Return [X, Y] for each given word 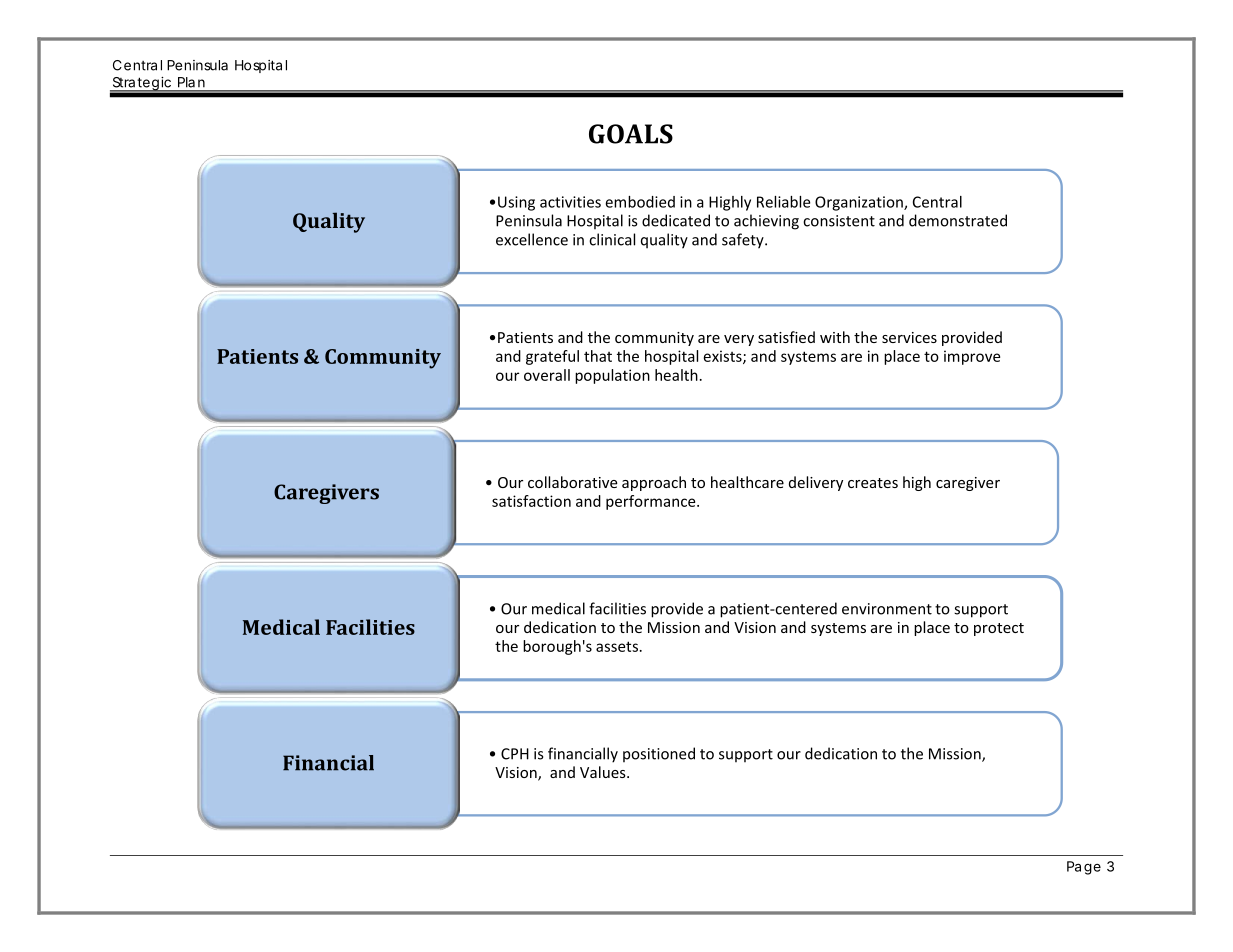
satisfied [786, 337]
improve [972, 357]
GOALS [631, 134]
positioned [659, 754]
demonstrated [958, 220]
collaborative [573, 482]
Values [604, 772]
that [598, 356]
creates [873, 483]
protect [999, 629]
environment [887, 609]
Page [1084, 868]
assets [617, 646]
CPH [515, 754]
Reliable [783, 202]
